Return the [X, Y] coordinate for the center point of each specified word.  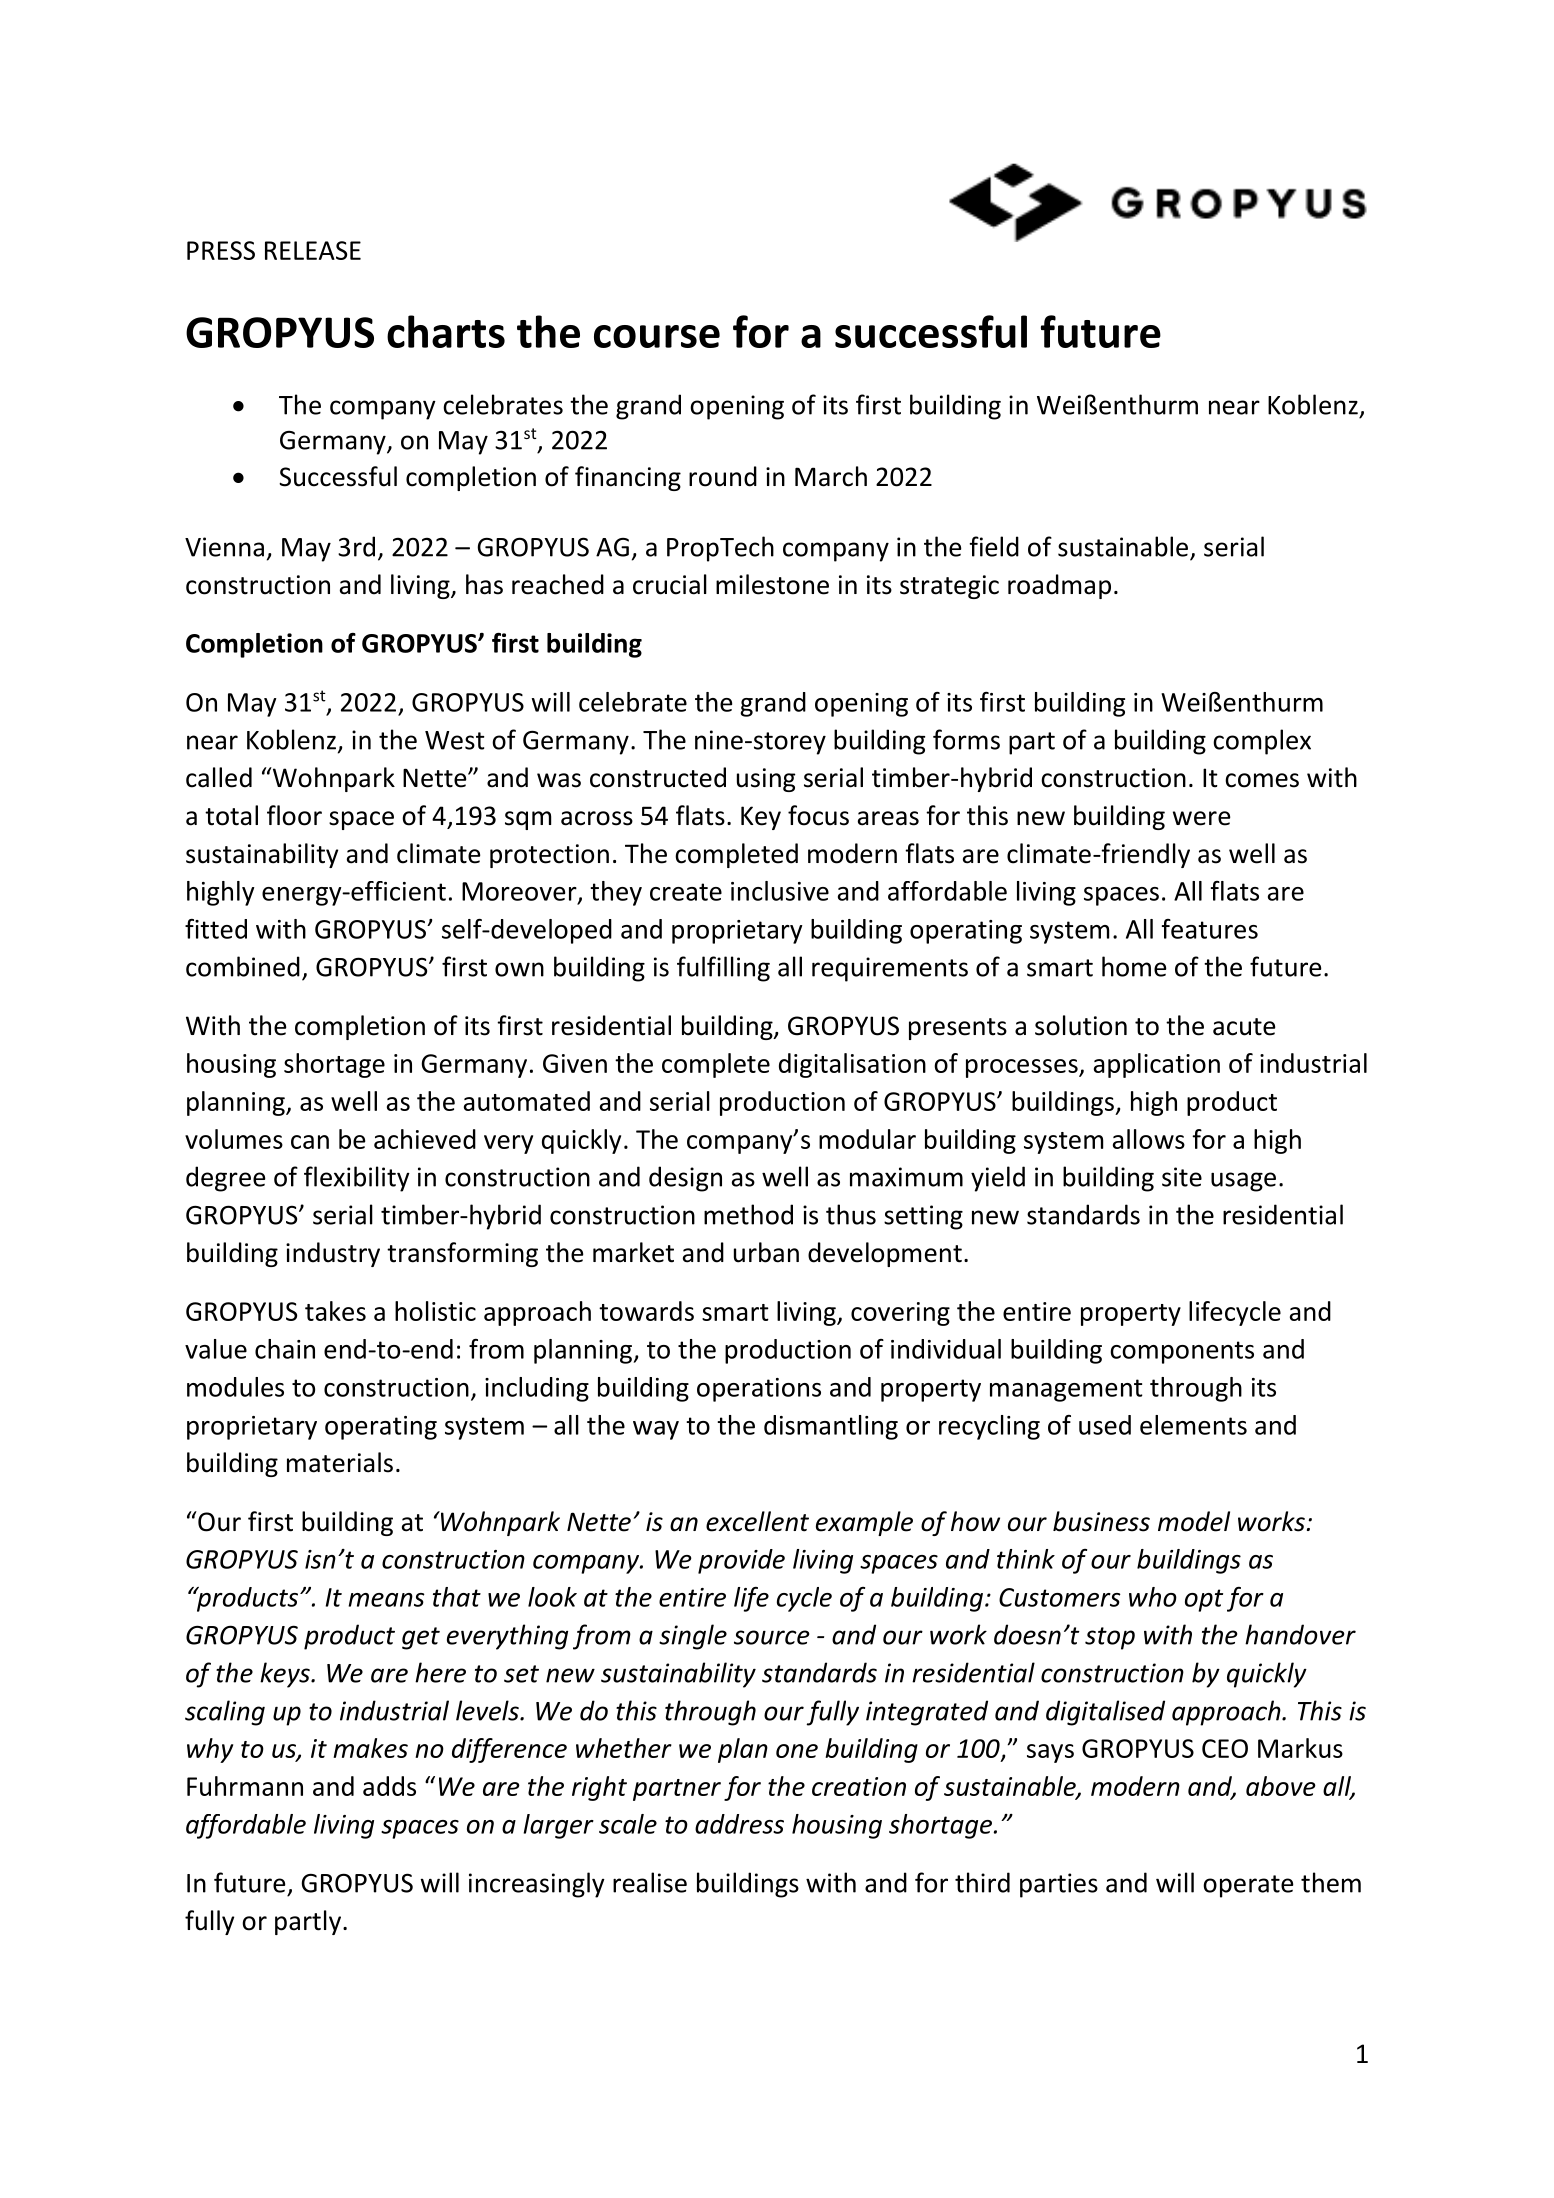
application [1157, 1065]
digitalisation [852, 1065]
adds [389, 1786]
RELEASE [313, 250]
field [994, 546]
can [310, 1142]
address [739, 1824]
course [657, 336]
